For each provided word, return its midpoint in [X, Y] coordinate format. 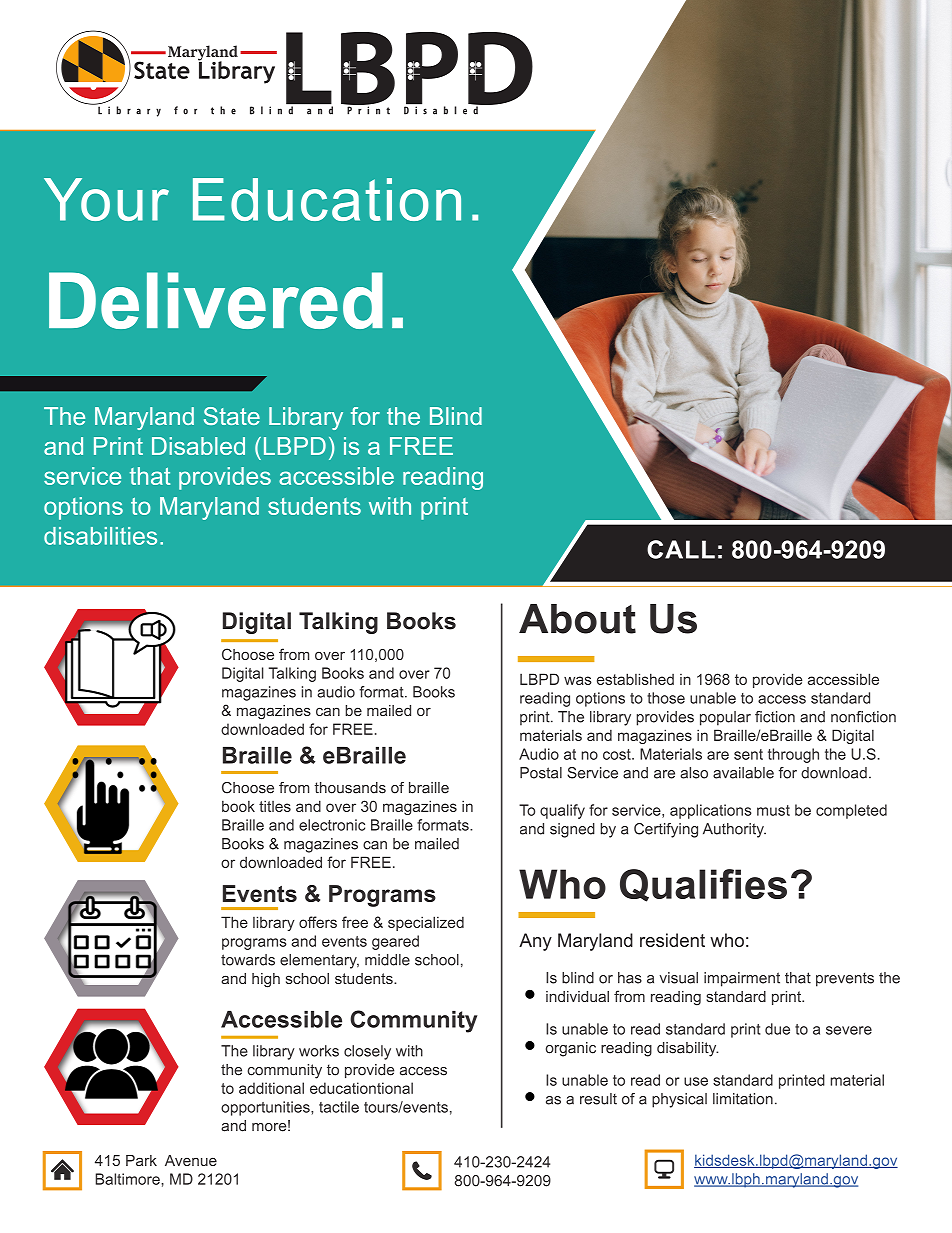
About [577, 619]
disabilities [100, 536]
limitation [743, 1099]
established [635, 679]
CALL [681, 549]
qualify [562, 811]
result [598, 1099]
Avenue [191, 1160]
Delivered [216, 300]
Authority [734, 830]
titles [275, 806]
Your [106, 199]
